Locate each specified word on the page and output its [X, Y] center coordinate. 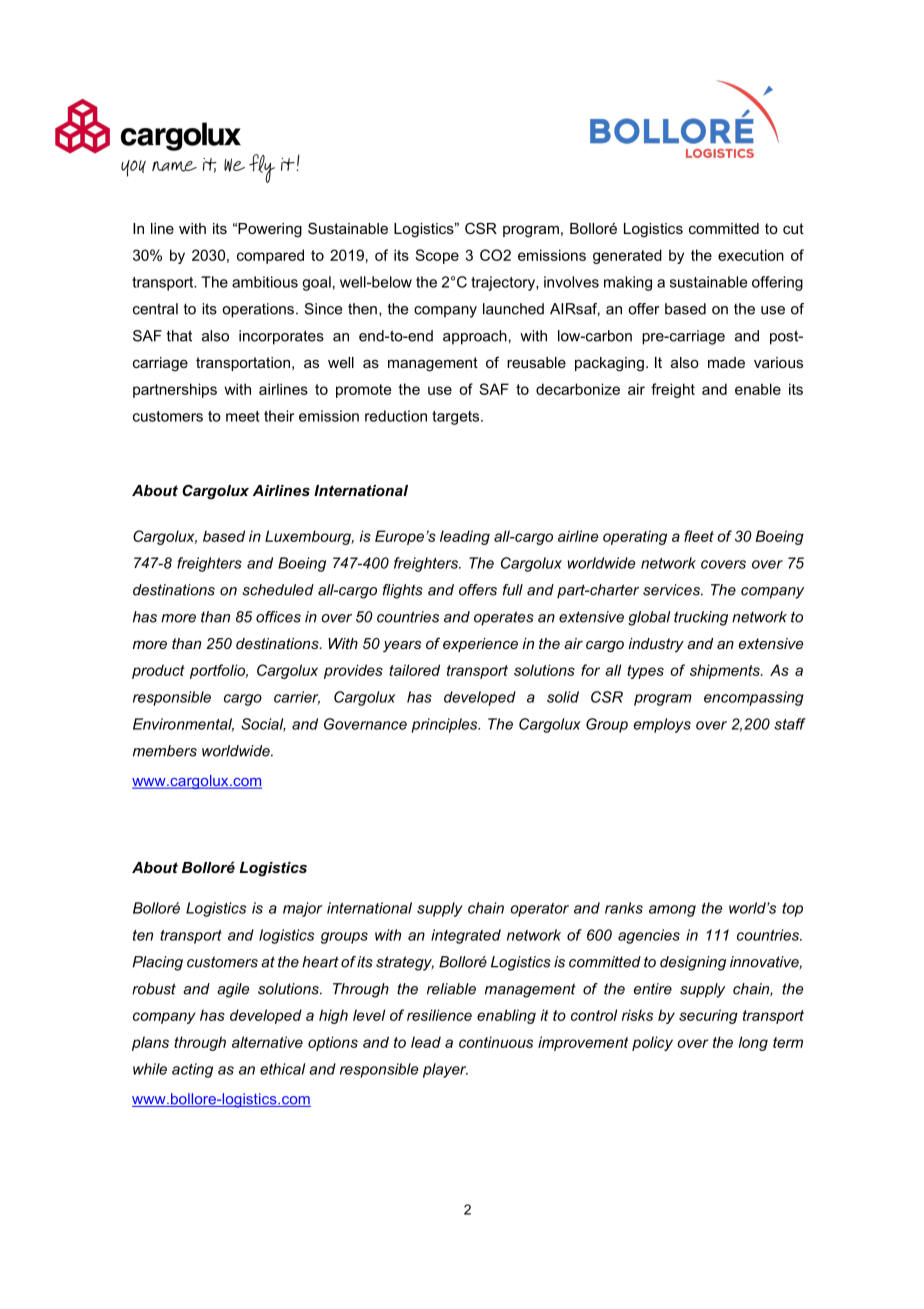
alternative [267, 1042]
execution [751, 255]
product [158, 671]
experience [480, 645]
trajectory [504, 283]
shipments [726, 671]
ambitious [265, 282]
